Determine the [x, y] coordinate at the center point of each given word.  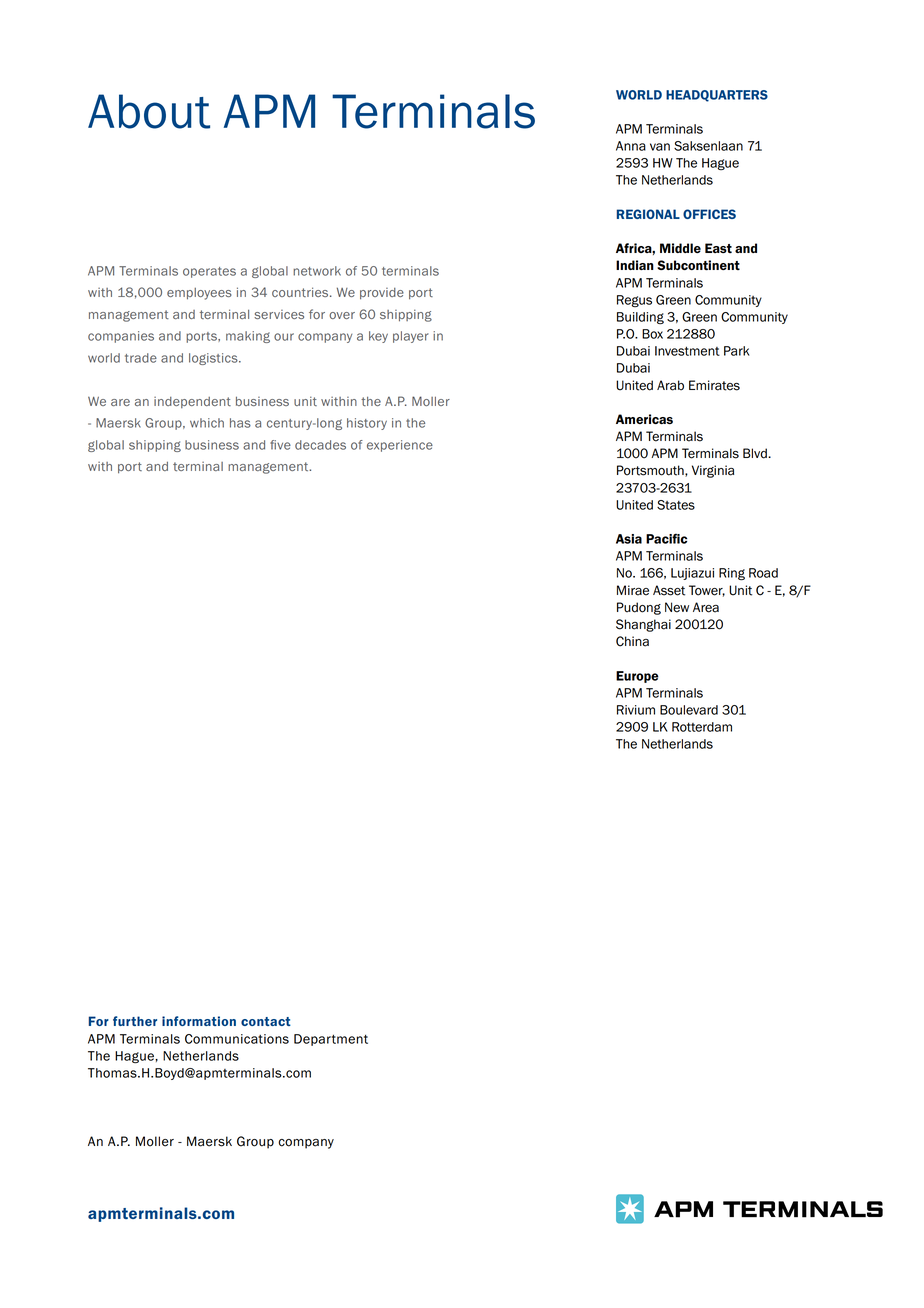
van [660, 147]
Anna [631, 146]
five [280, 445]
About [149, 111]
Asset [669, 590]
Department [331, 1040]
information [199, 1021]
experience [400, 446]
